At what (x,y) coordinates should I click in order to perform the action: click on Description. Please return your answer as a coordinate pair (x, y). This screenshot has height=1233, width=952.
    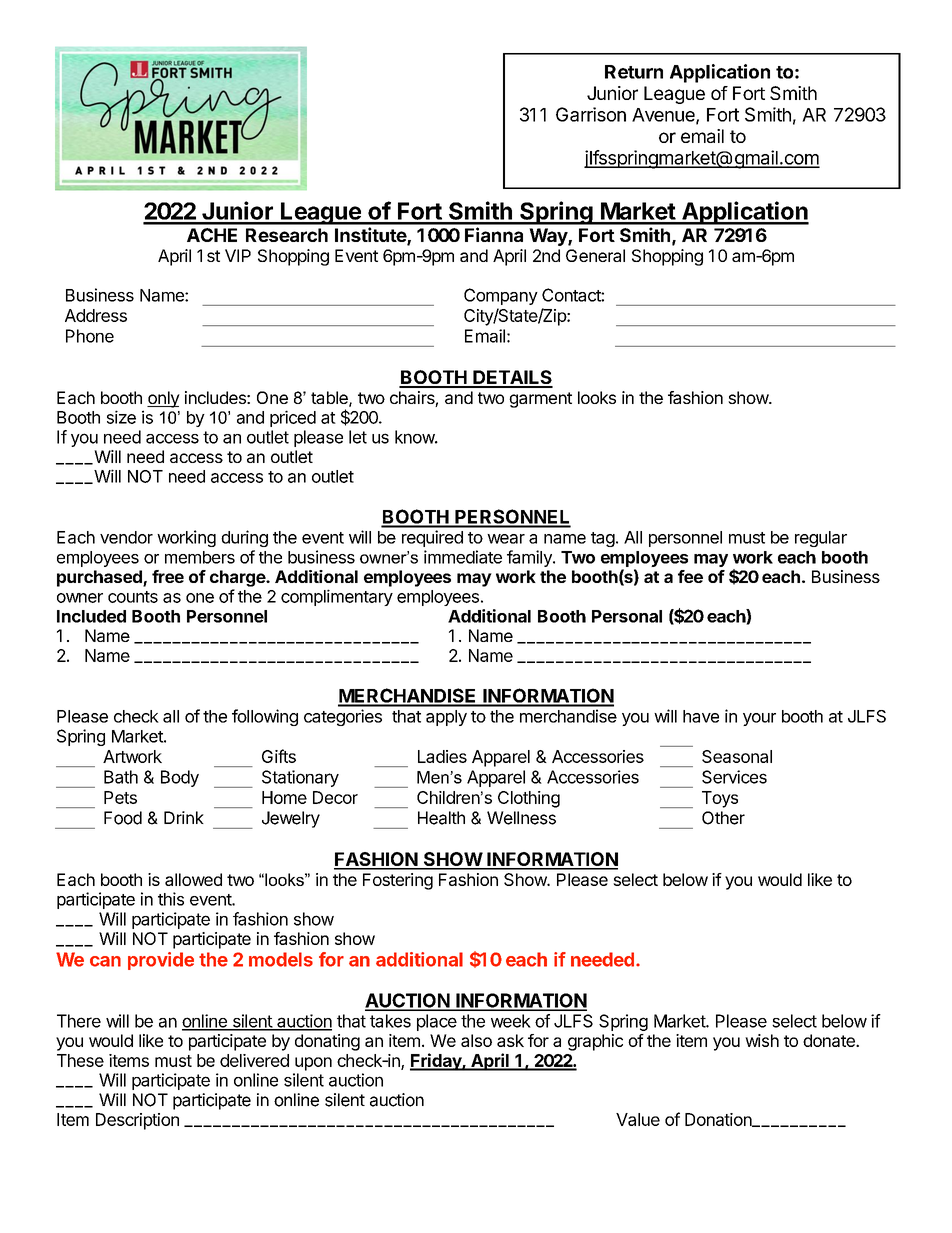
    Looking at the image, I should click on (137, 1121).
